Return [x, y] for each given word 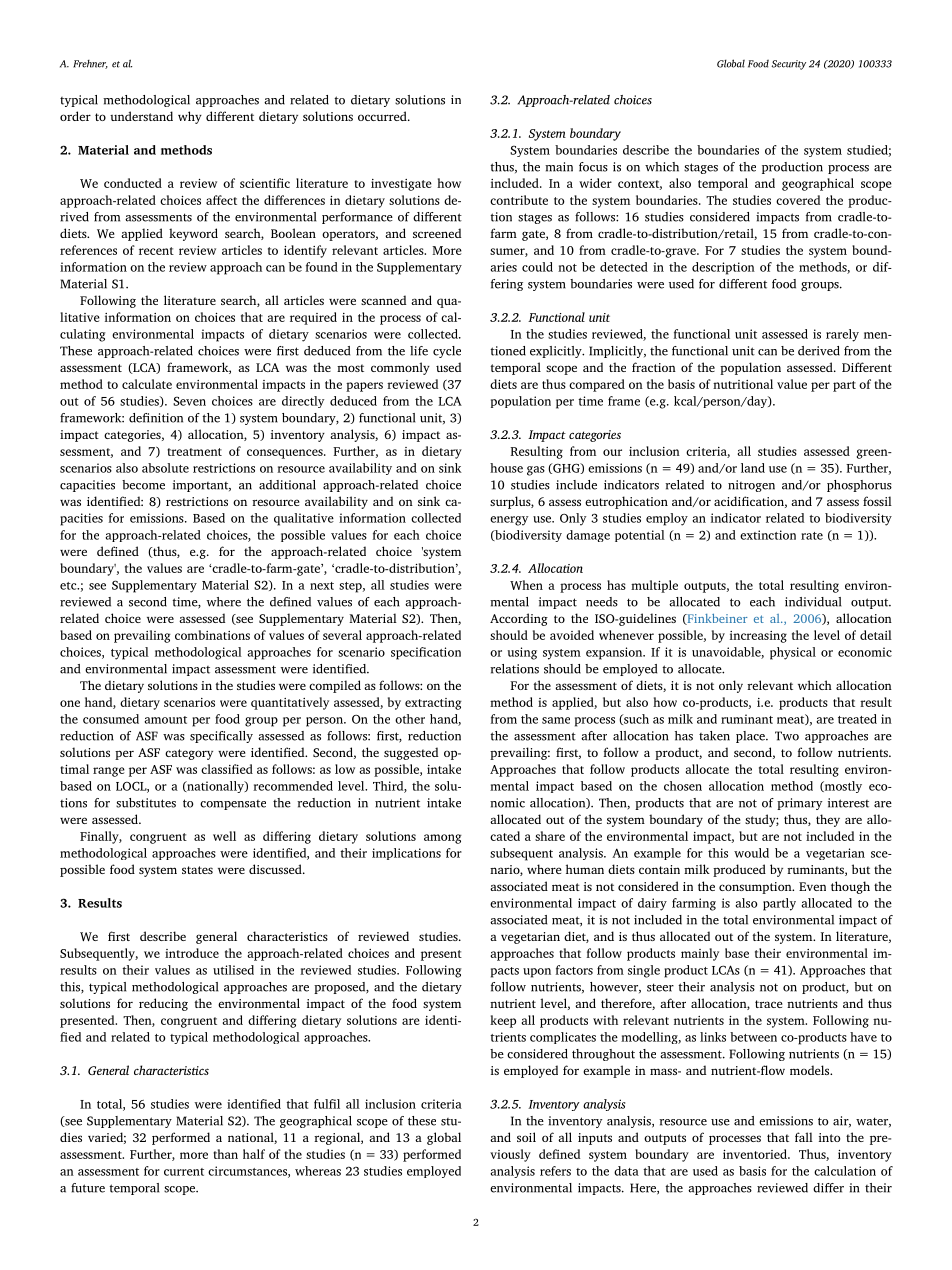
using [522, 653]
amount [165, 720]
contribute [519, 200]
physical [793, 653]
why [190, 117]
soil [526, 1137]
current [184, 1172]
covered [798, 200]
